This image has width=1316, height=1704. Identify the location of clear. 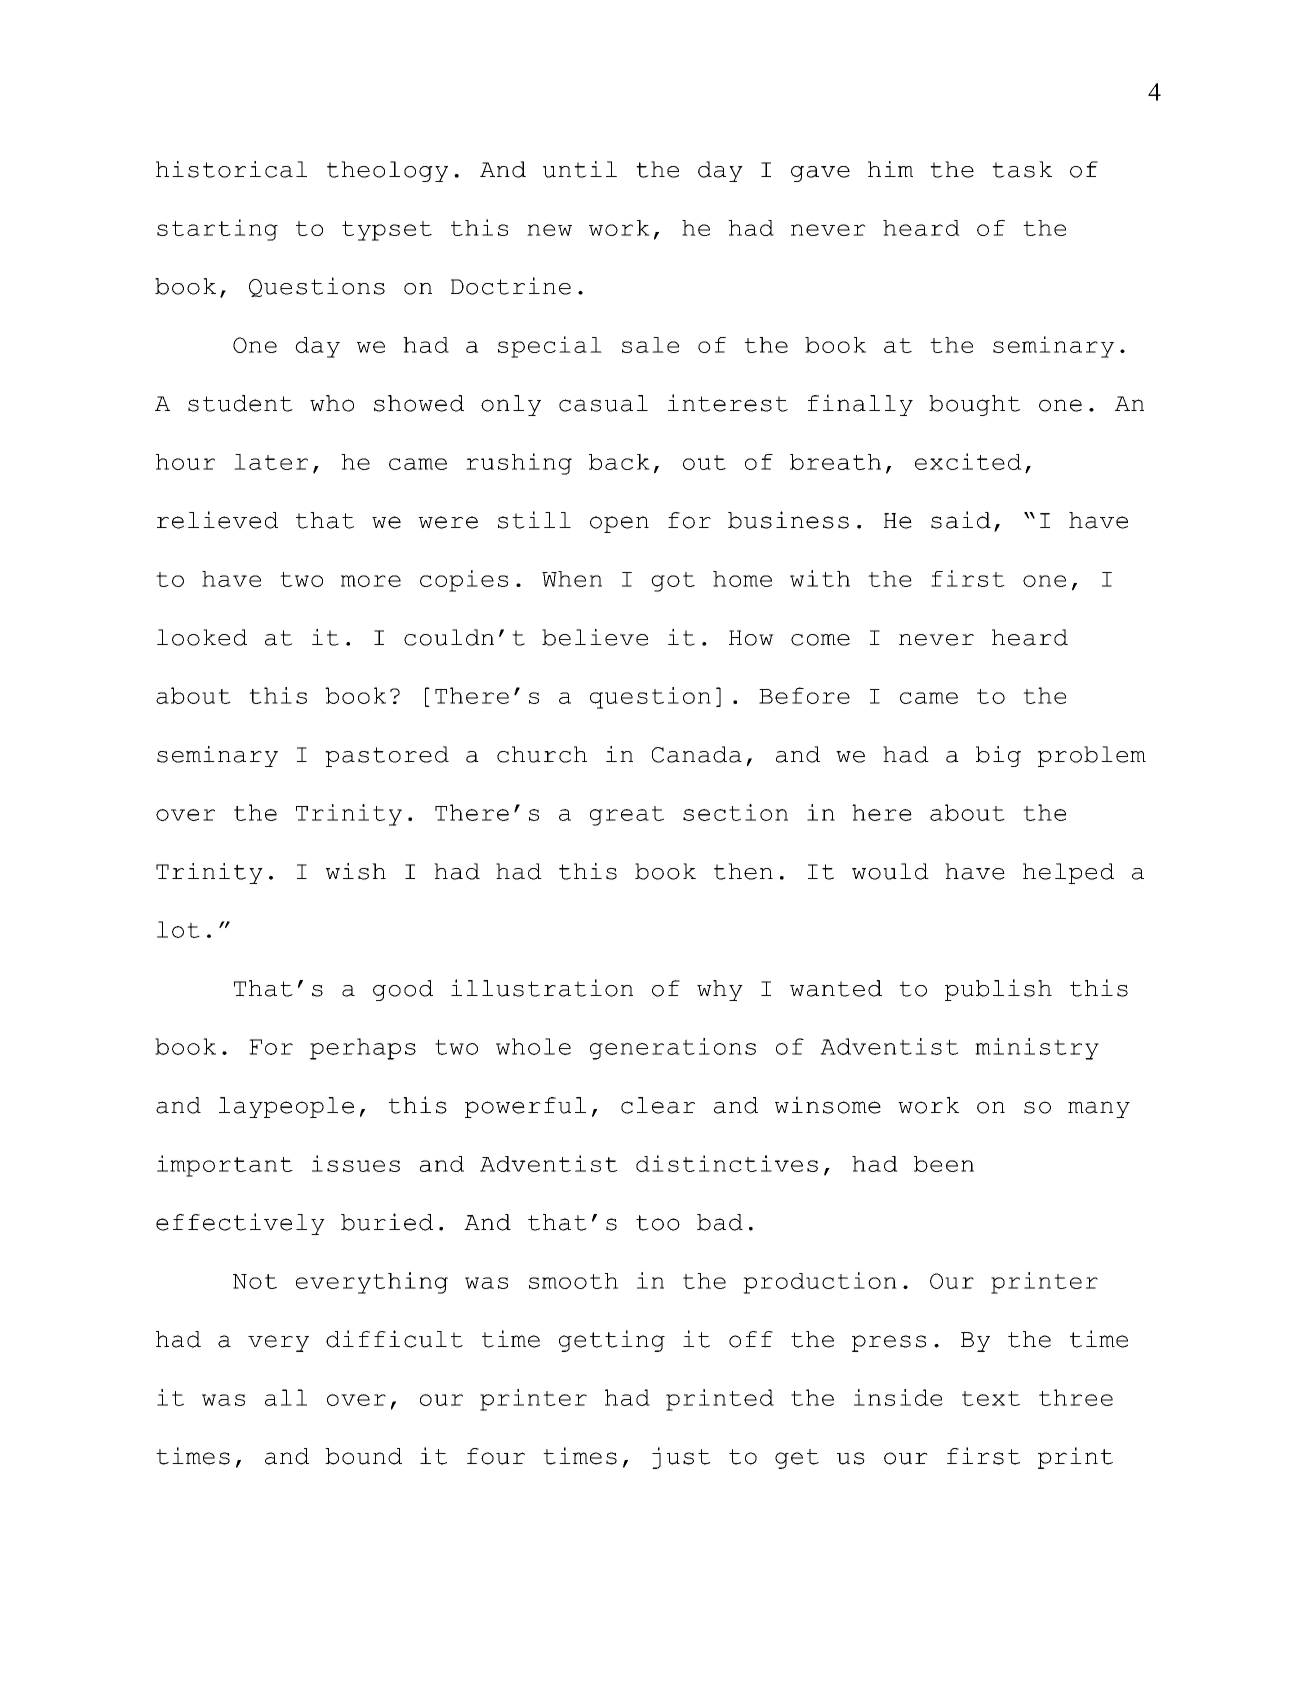
(658, 1105).
